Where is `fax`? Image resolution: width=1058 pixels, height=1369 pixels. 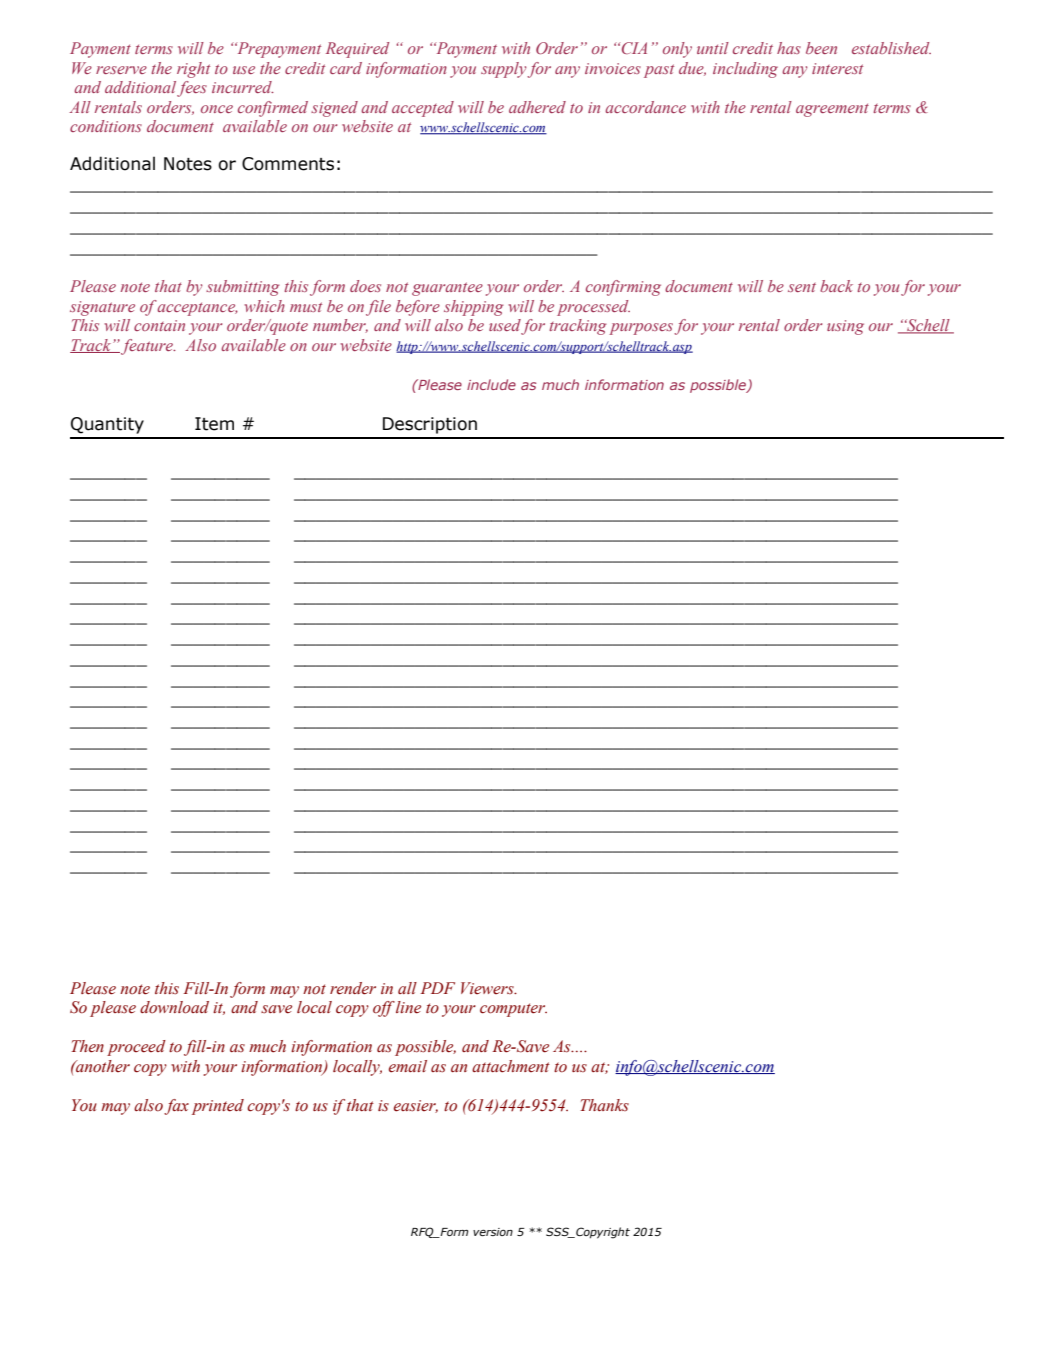 fax is located at coordinates (176, 1107).
